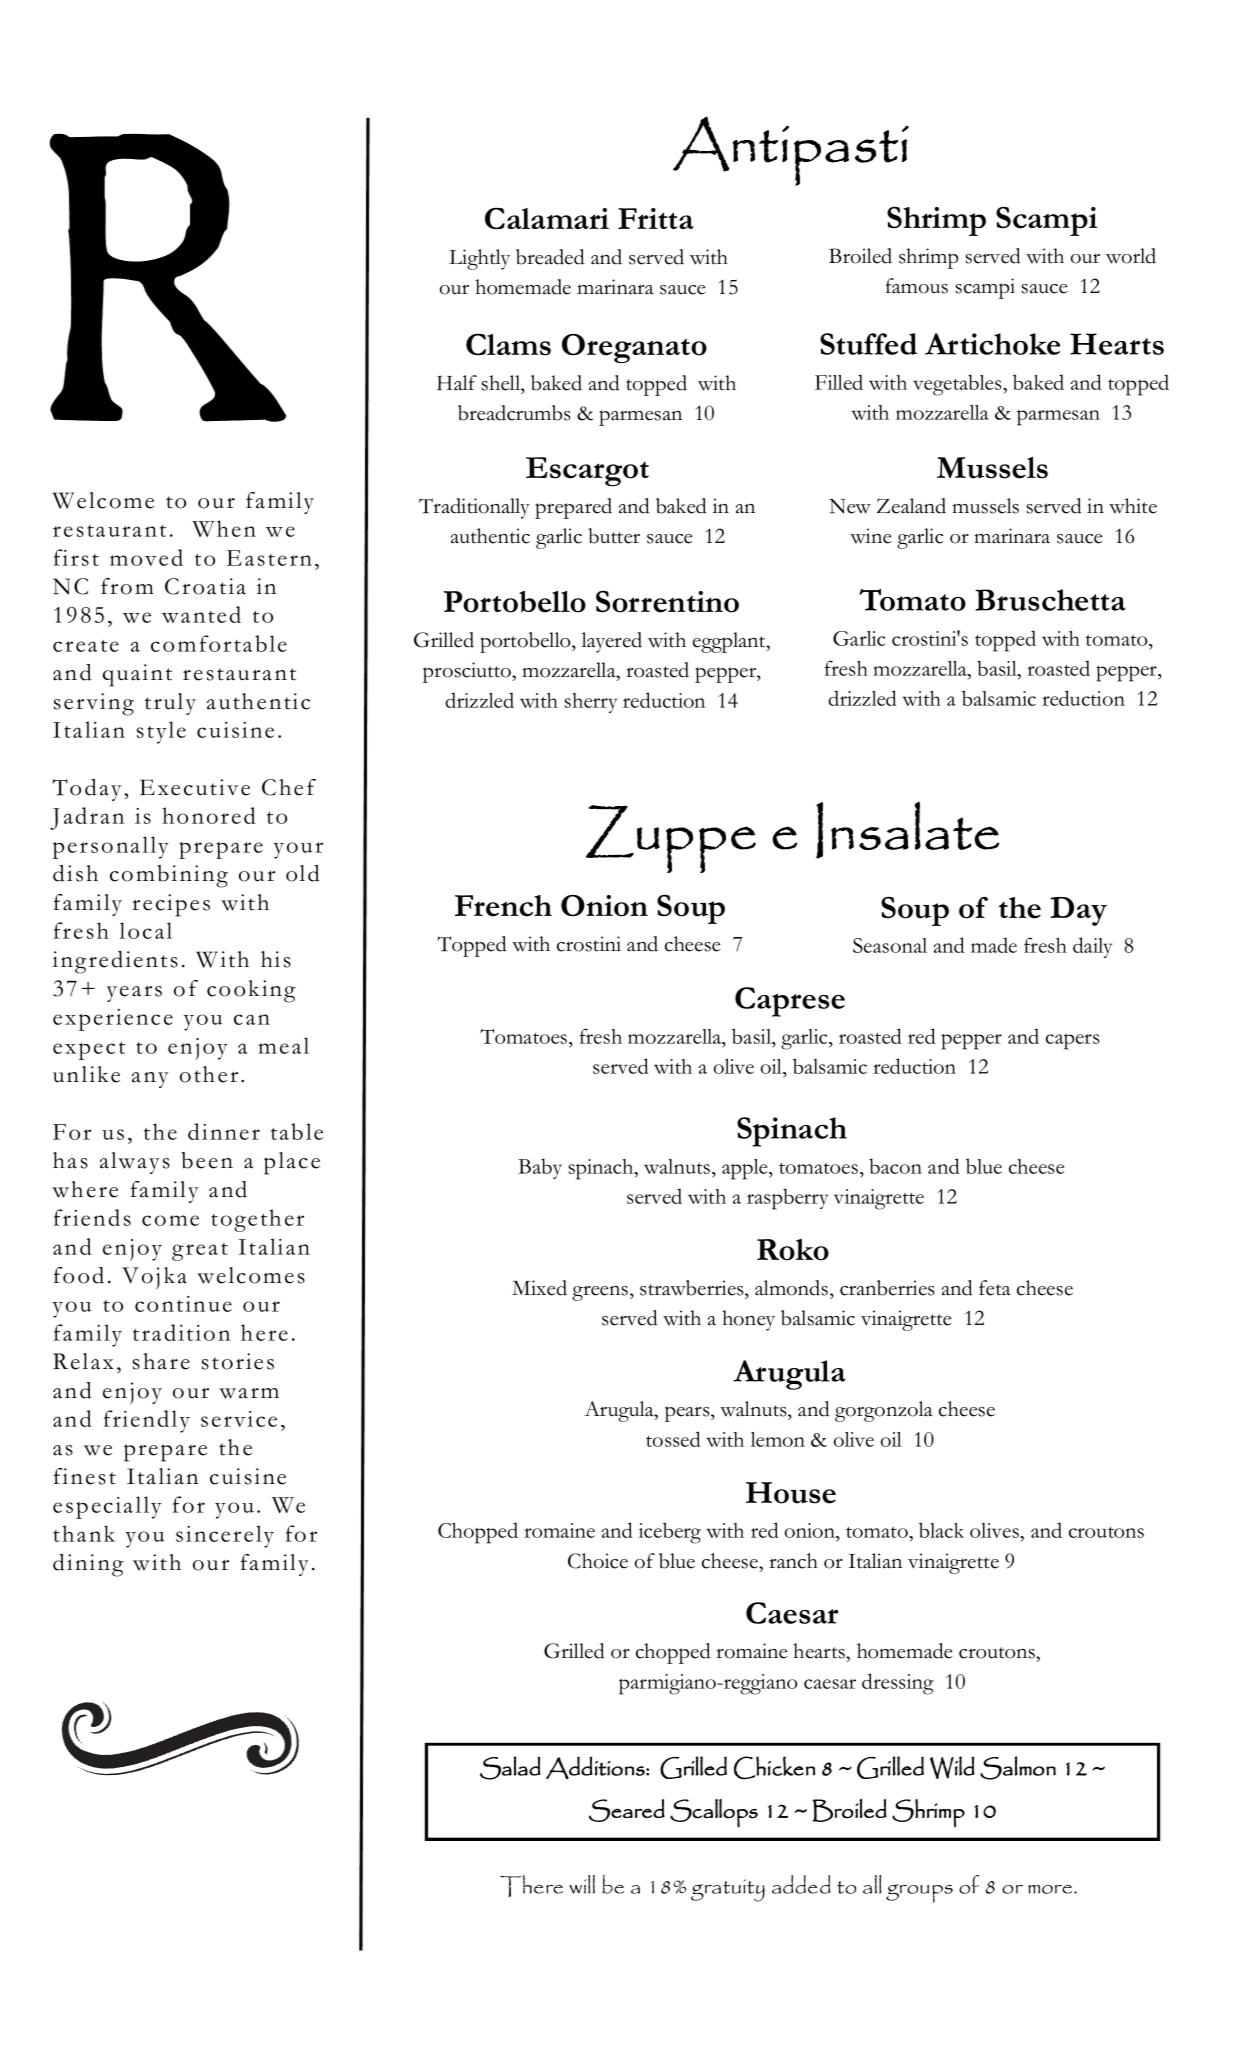  I want to click on Baby, so click(540, 1168).
